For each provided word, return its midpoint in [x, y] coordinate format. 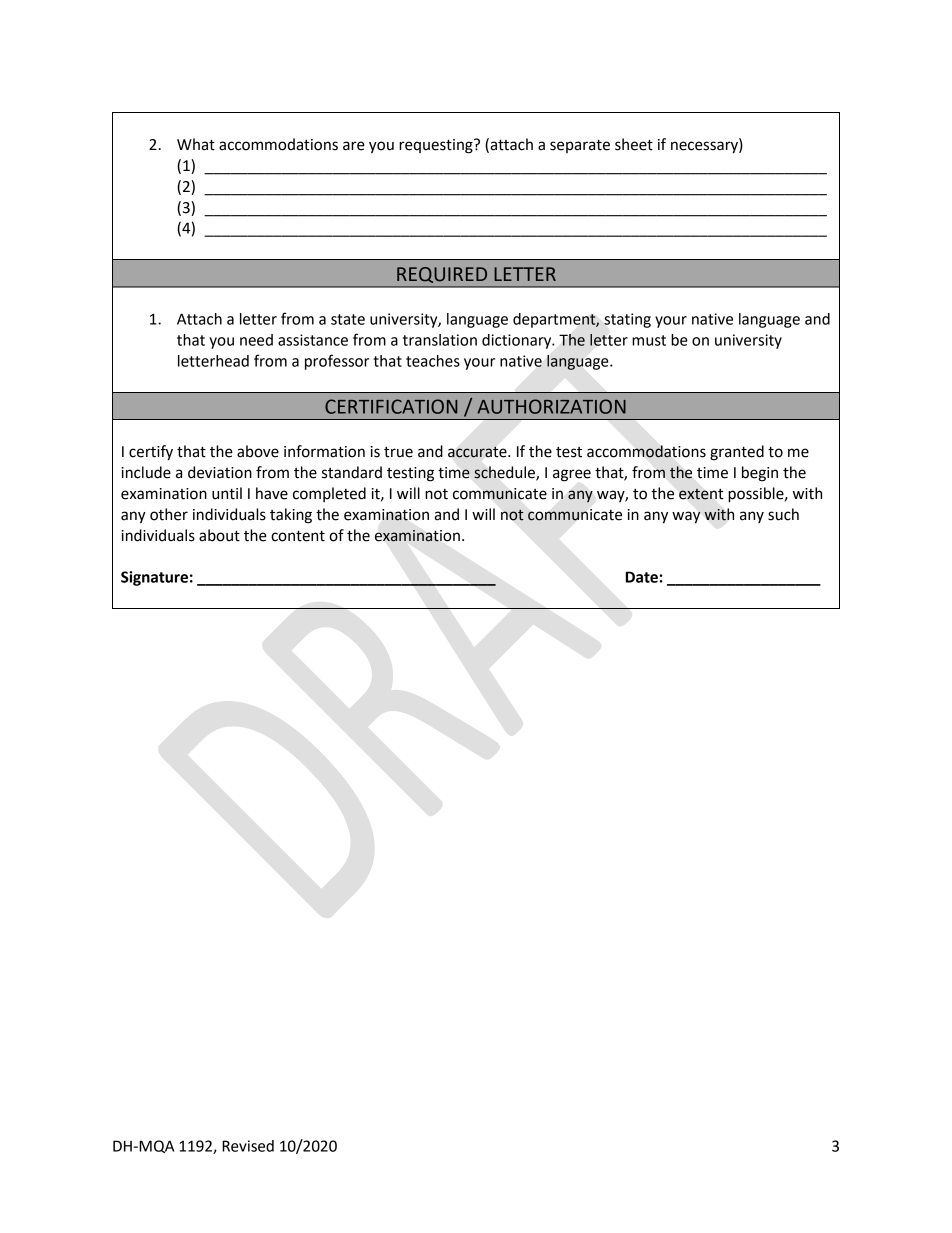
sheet [634, 144]
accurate [478, 452]
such [783, 514]
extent [701, 494]
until [227, 493]
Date [642, 577]
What [196, 144]
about [219, 535]
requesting [437, 146]
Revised [248, 1146]
